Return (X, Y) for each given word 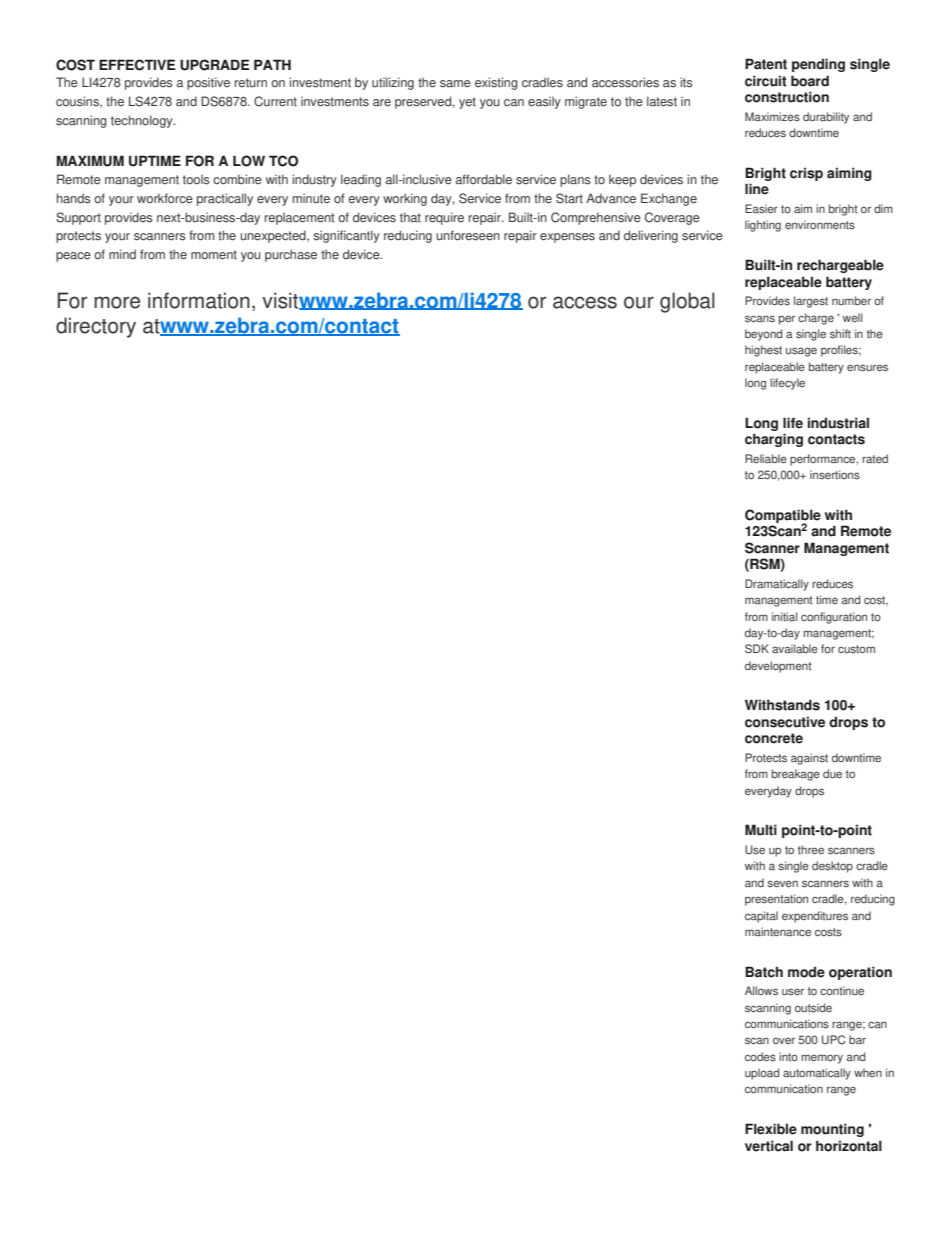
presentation (776, 900)
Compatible (783, 517)
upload (762, 1074)
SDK (757, 649)
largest (811, 302)
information (199, 300)
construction (787, 97)
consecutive (785, 722)
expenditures (815, 917)
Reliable (766, 458)
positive (208, 83)
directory (96, 327)
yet (467, 103)
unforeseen (468, 235)
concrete (774, 738)
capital (761, 917)
